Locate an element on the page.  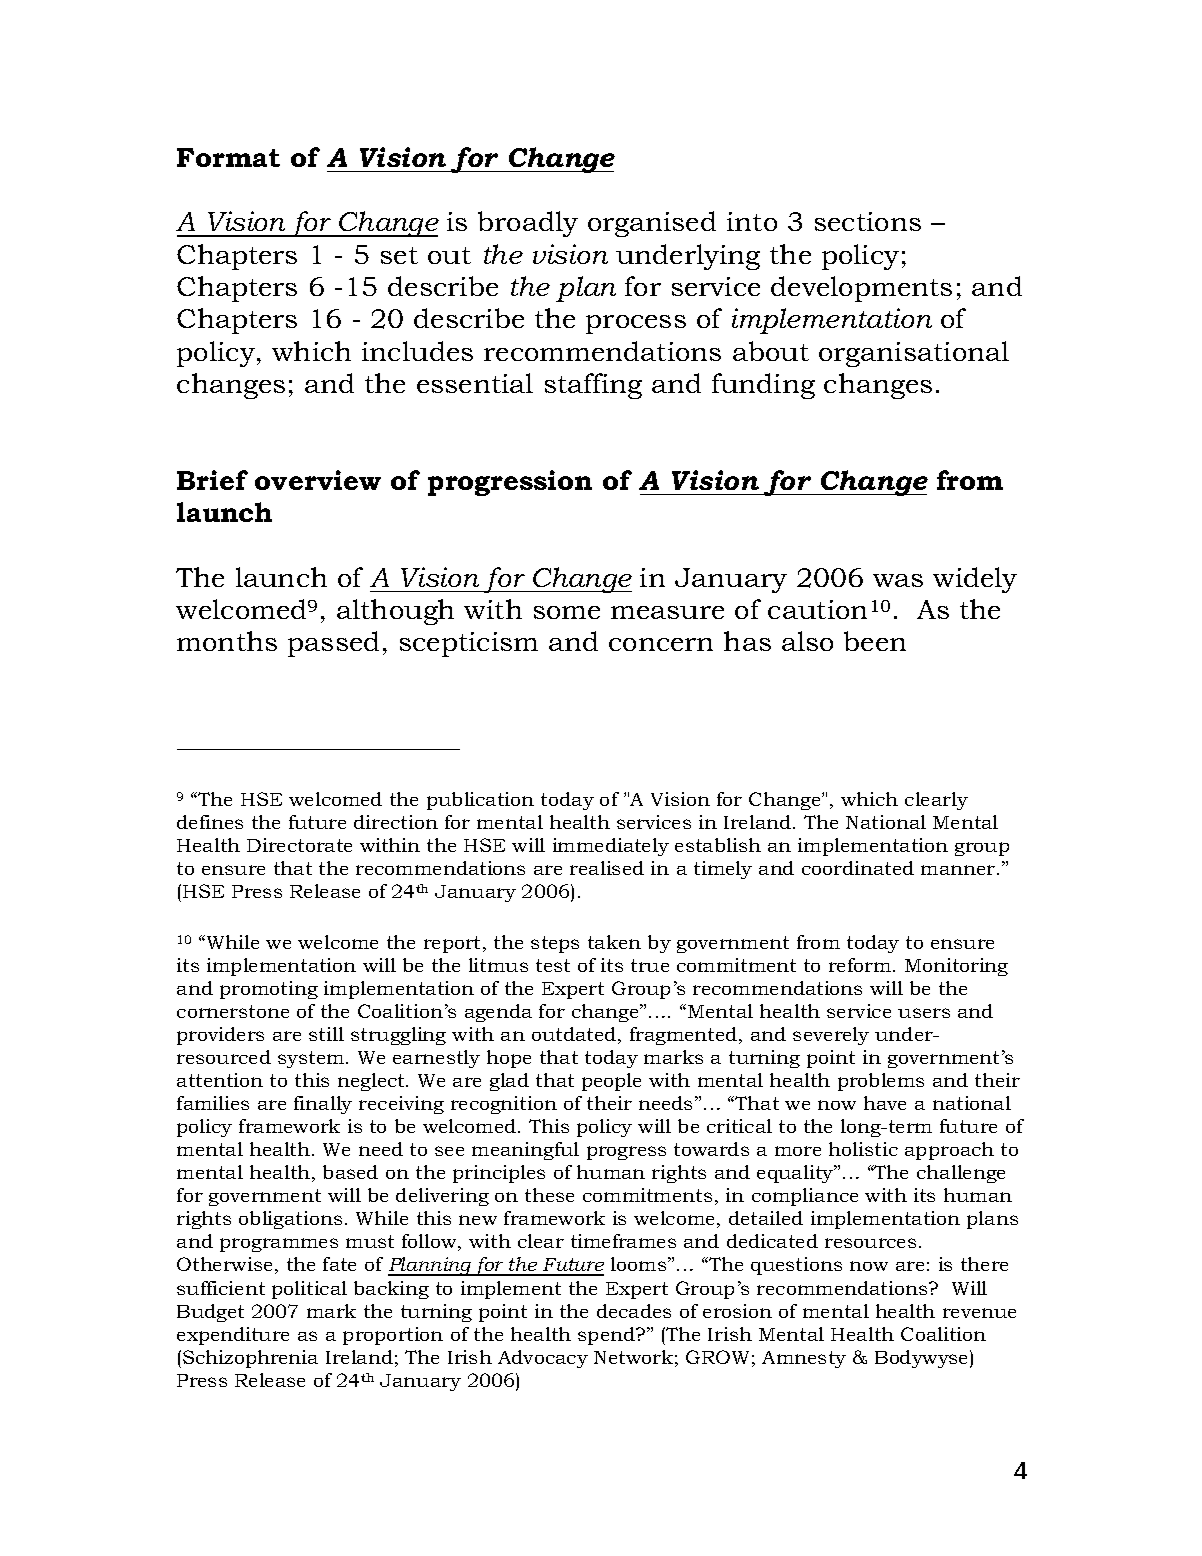
Directorate is located at coordinates (299, 845).
